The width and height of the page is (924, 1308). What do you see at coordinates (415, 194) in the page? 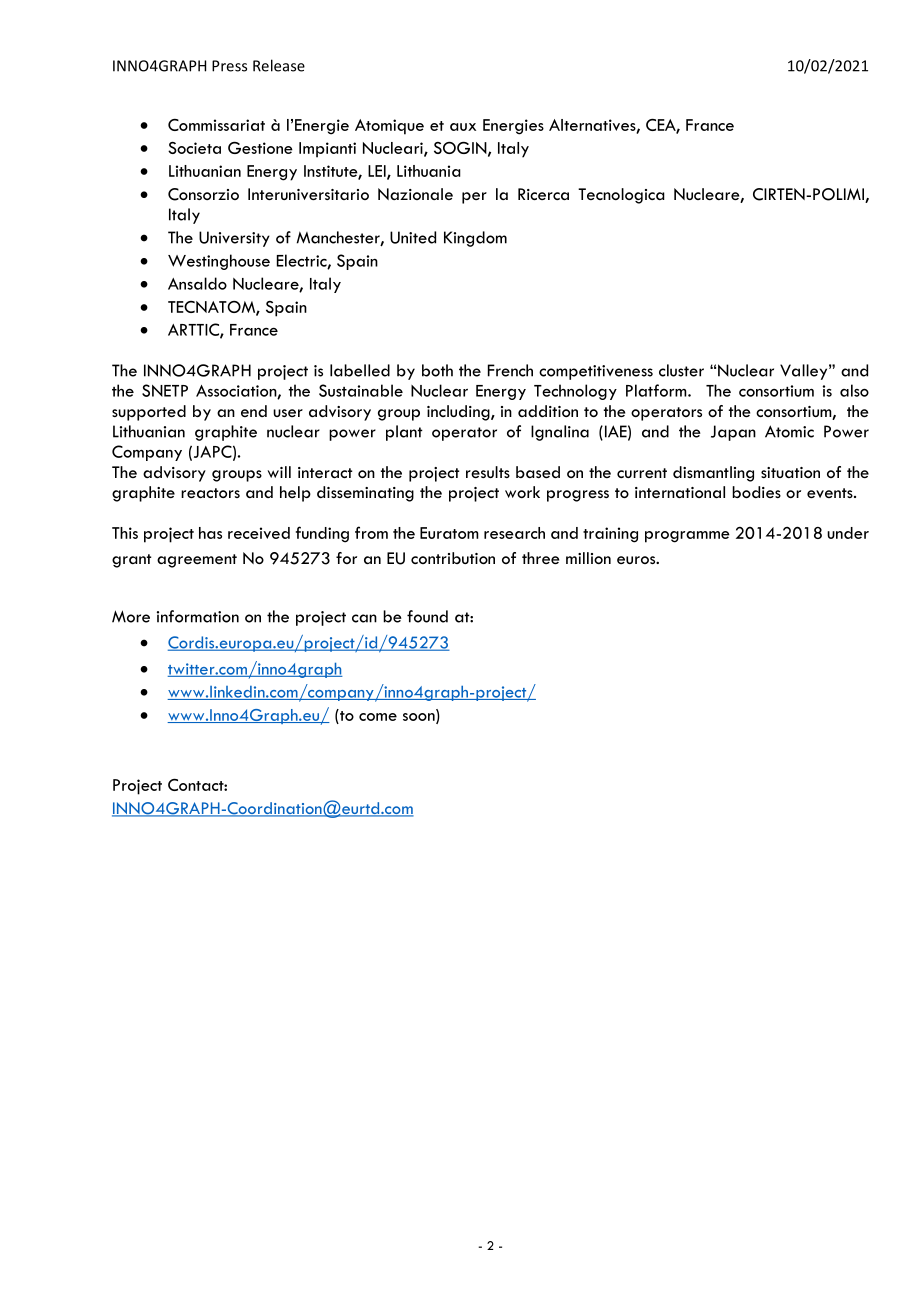
I see `Nazionale` at bounding box center [415, 194].
